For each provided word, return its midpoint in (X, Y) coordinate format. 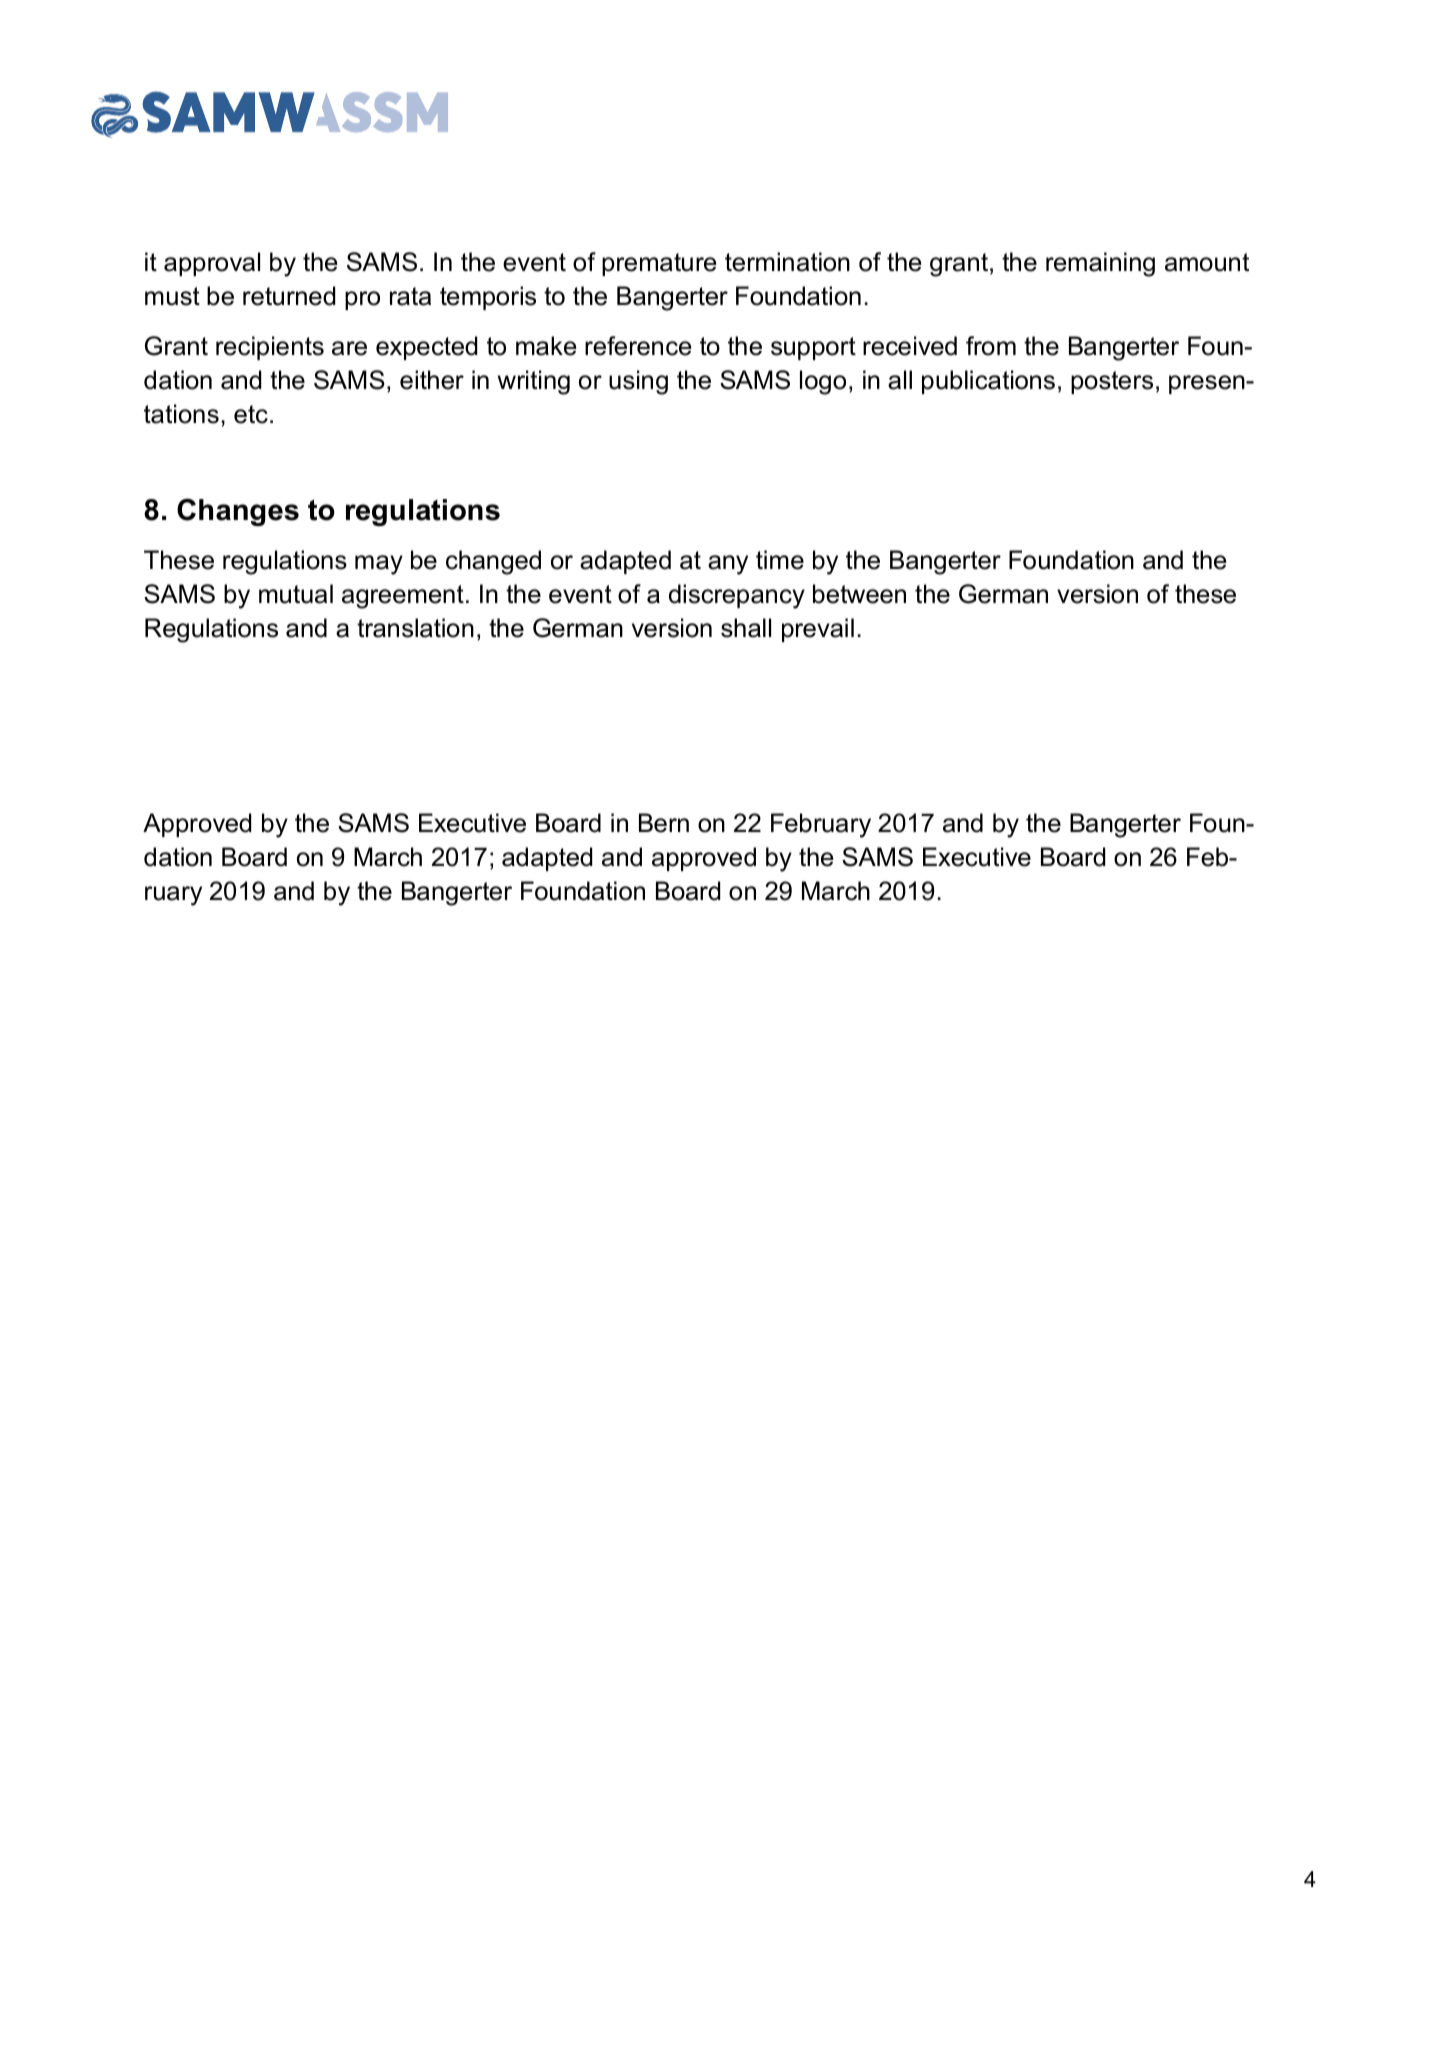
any (728, 565)
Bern (664, 823)
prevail (818, 630)
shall (746, 628)
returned (289, 296)
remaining (1100, 264)
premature (659, 264)
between (859, 594)
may (379, 565)
